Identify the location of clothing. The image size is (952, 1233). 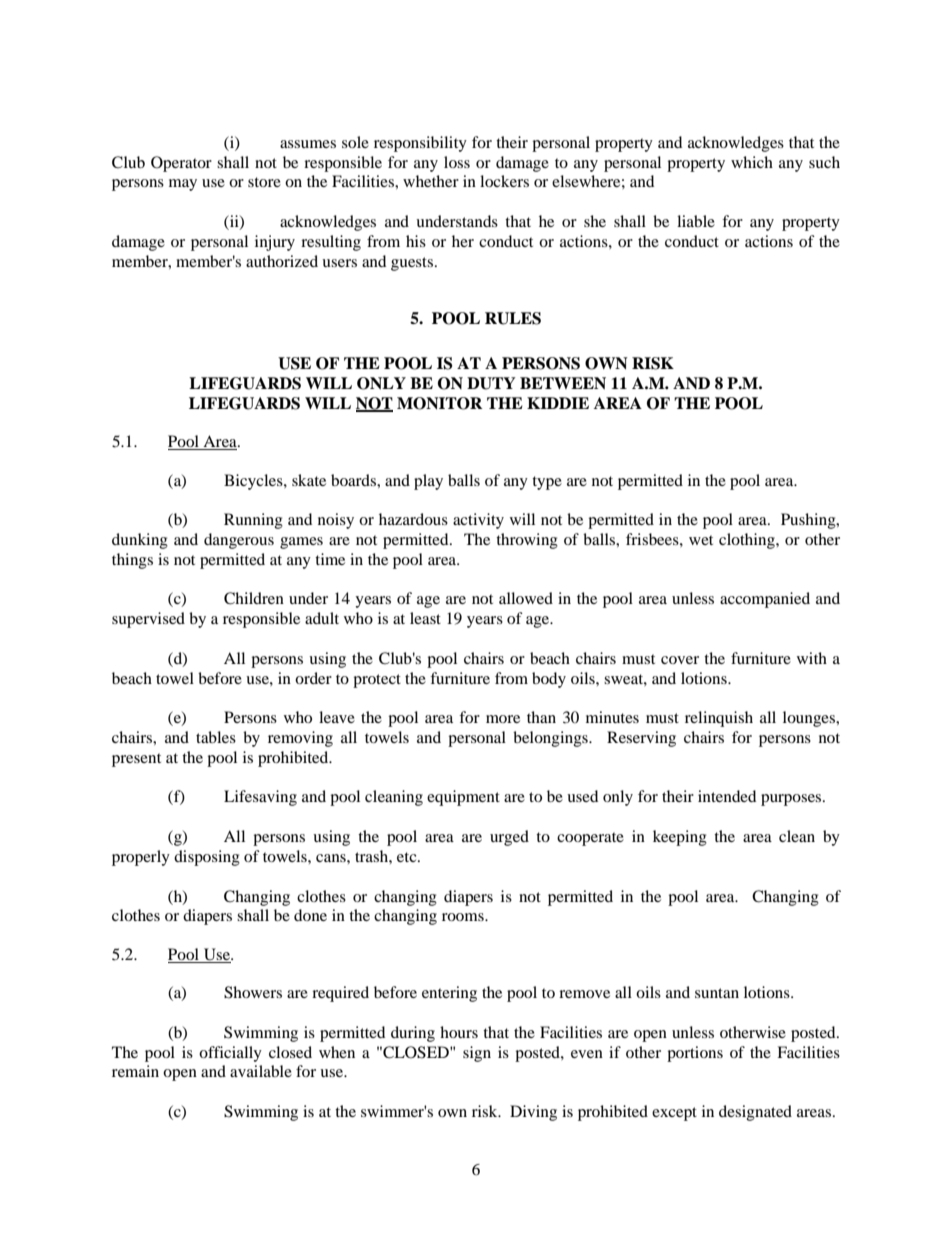
(748, 541).
